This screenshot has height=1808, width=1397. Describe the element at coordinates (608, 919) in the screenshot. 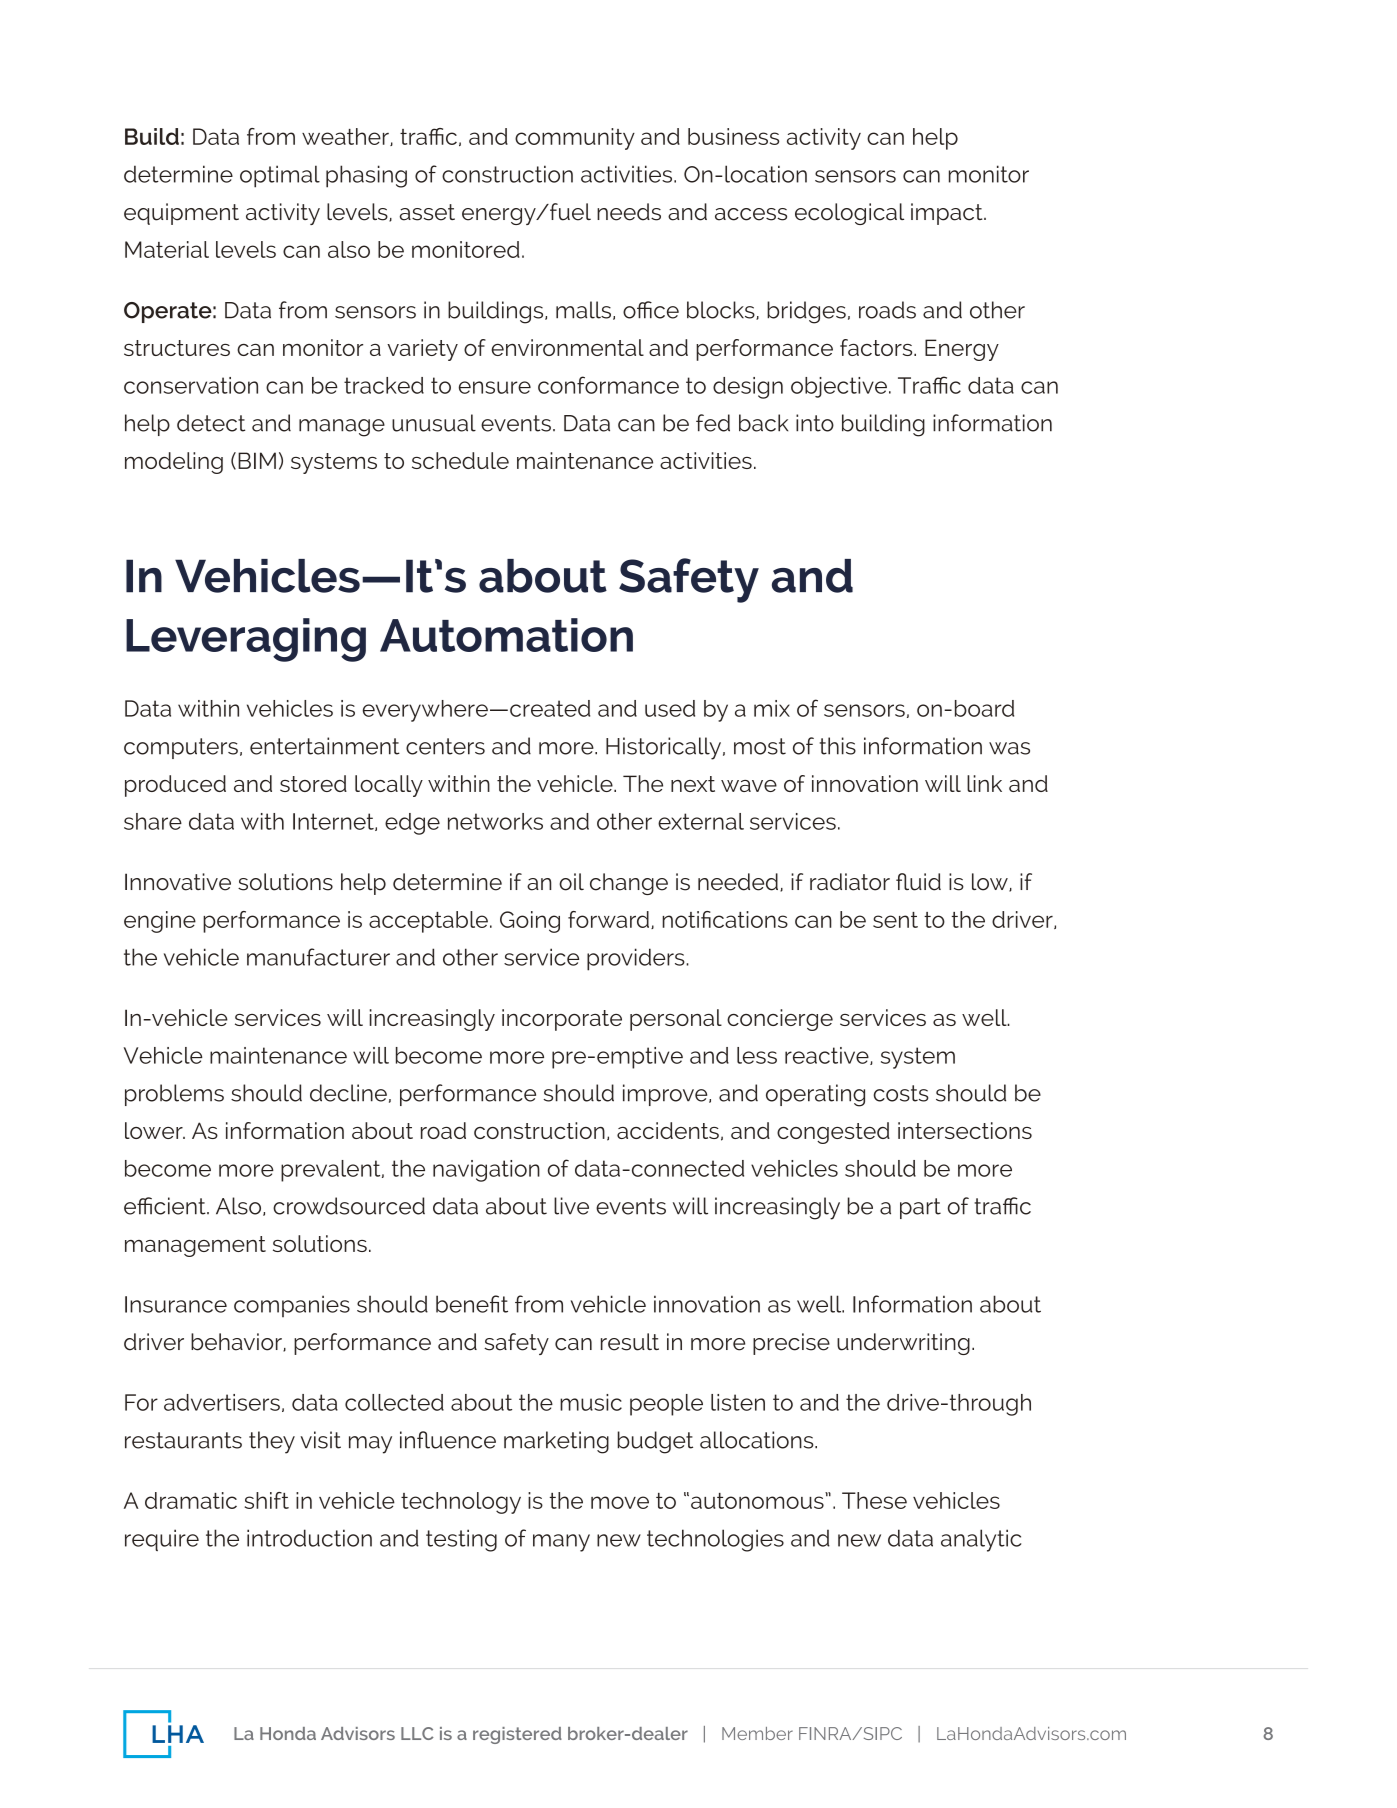

I see `forward` at that location.
